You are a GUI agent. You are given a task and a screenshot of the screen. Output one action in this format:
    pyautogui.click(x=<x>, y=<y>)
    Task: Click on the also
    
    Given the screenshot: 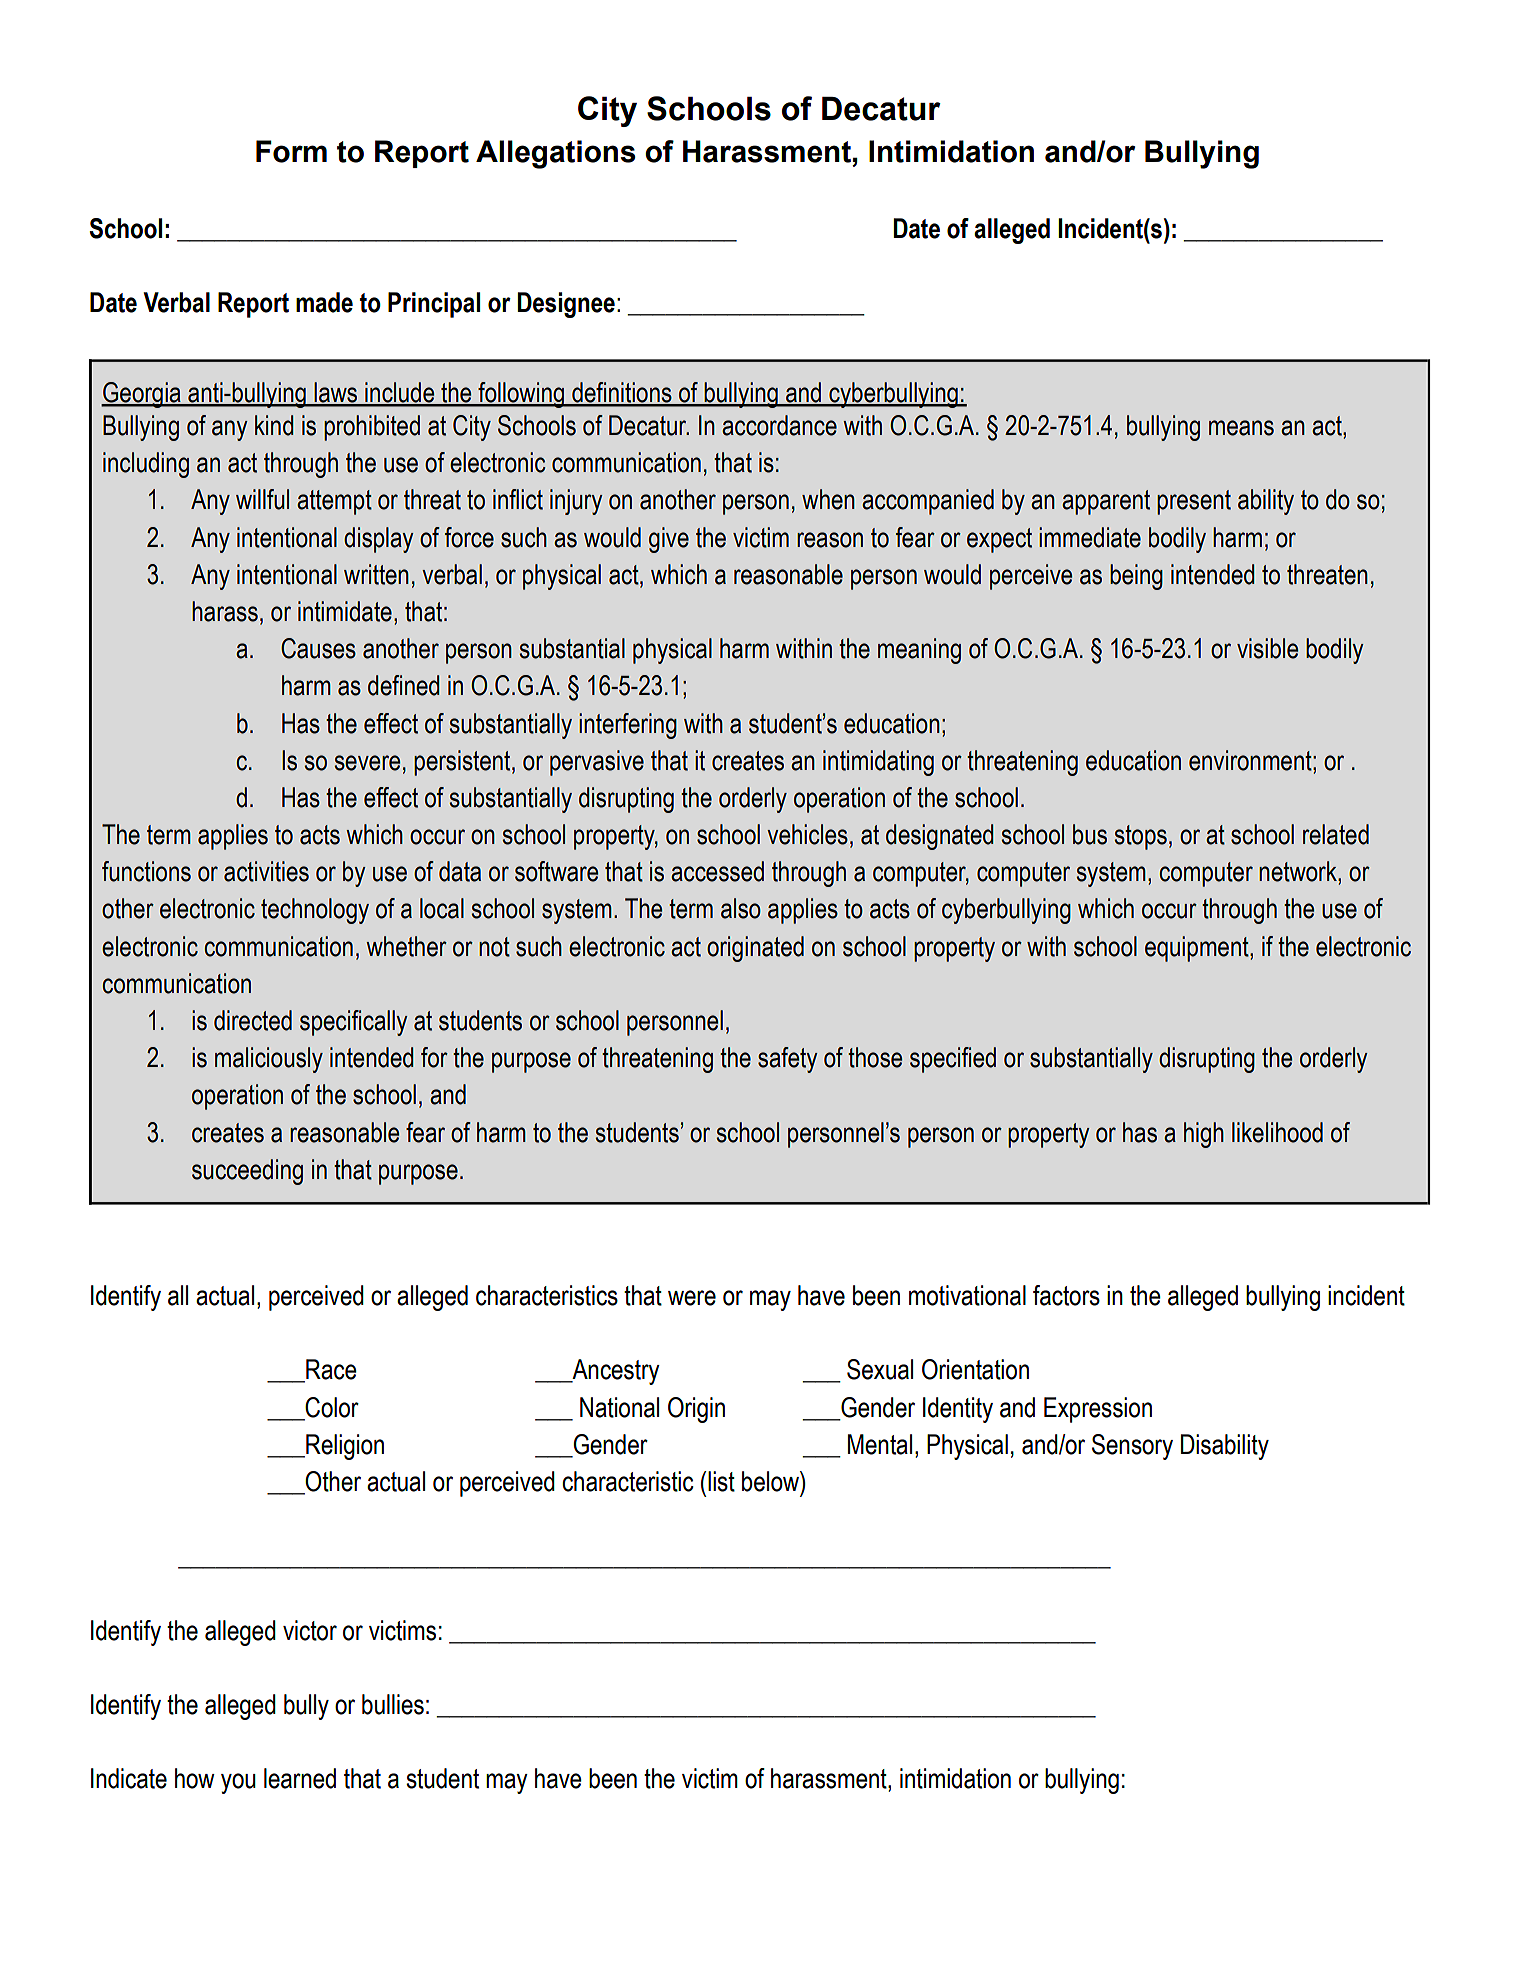 What is the action you would take?
    pyautogui.click(x=741, y=908)
